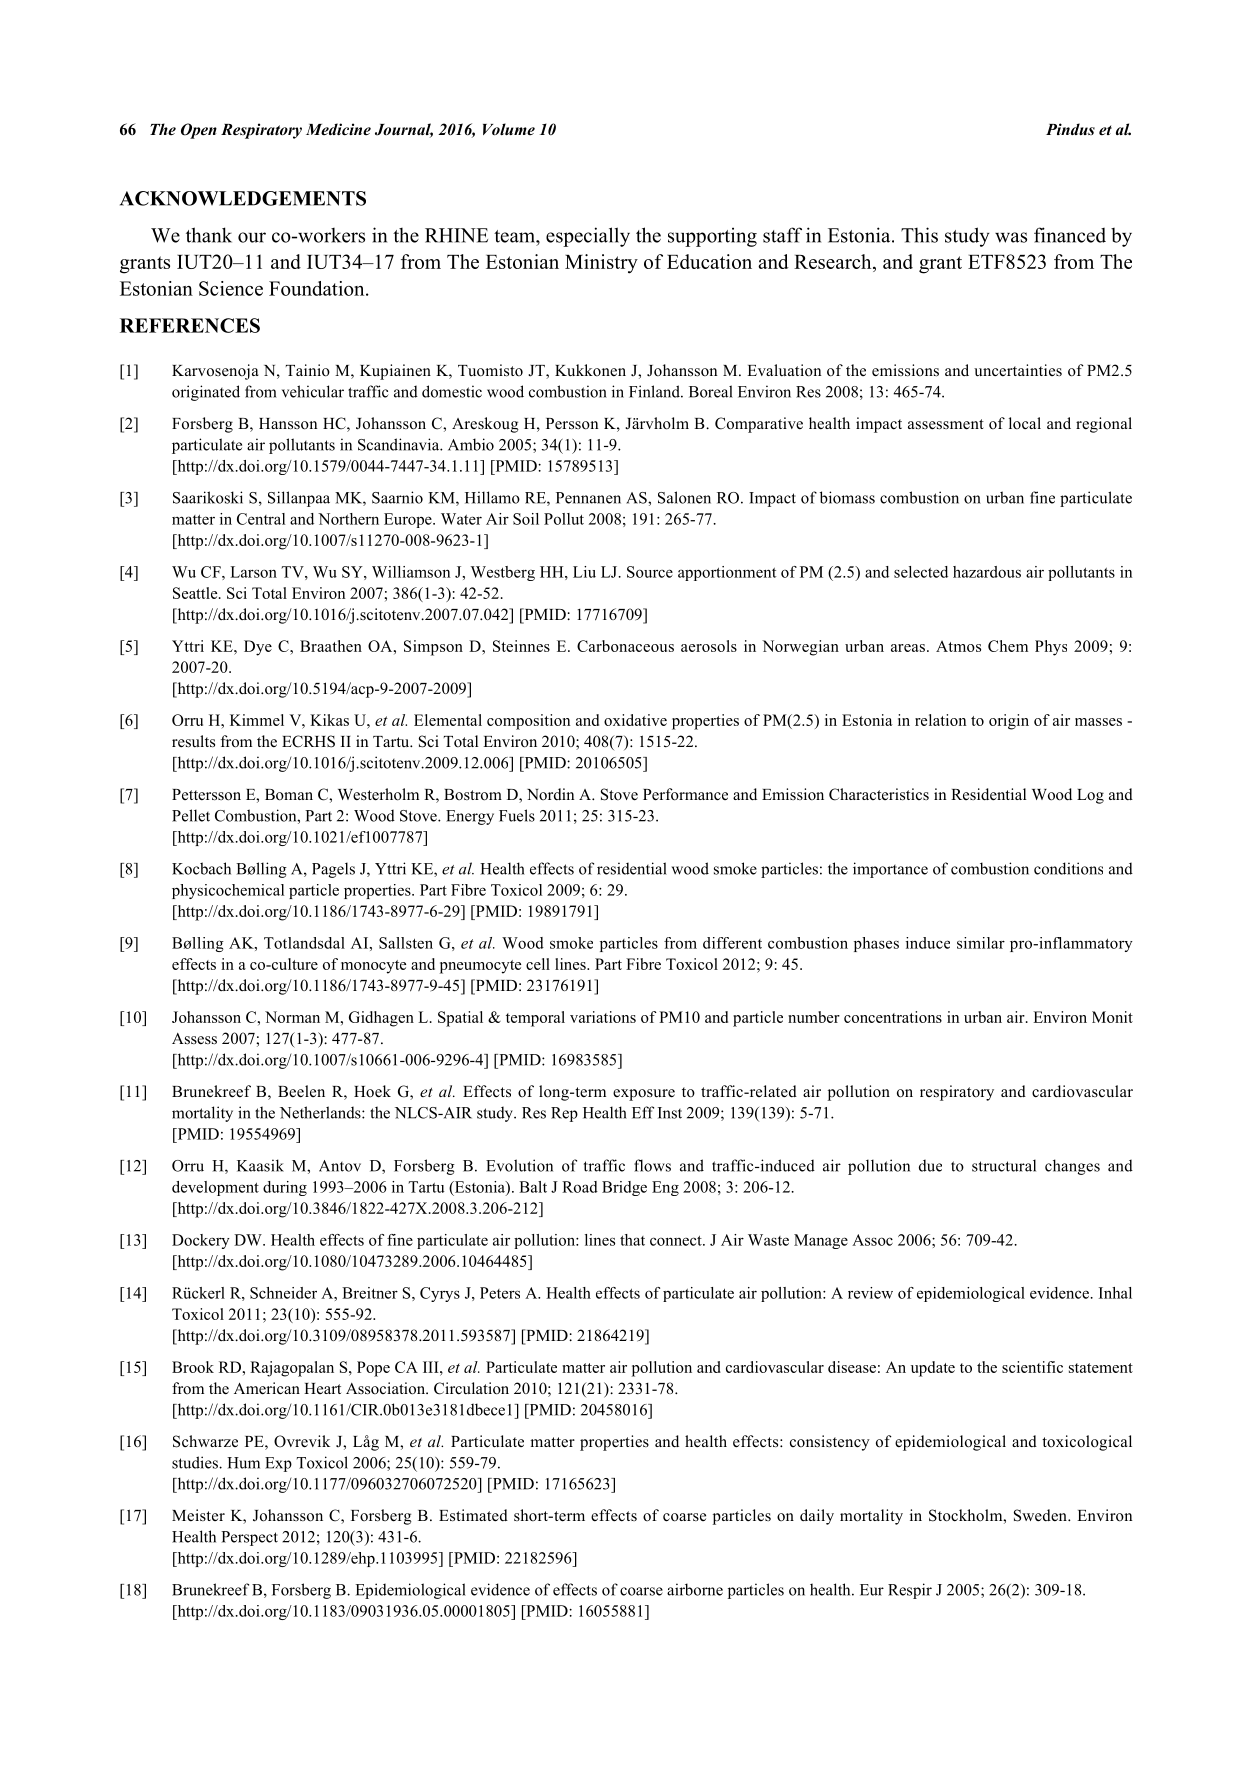  What do you see at coordinates (695, 1589) in the screenshot?
I see `airborne` at bounding box center [695, 1589].
